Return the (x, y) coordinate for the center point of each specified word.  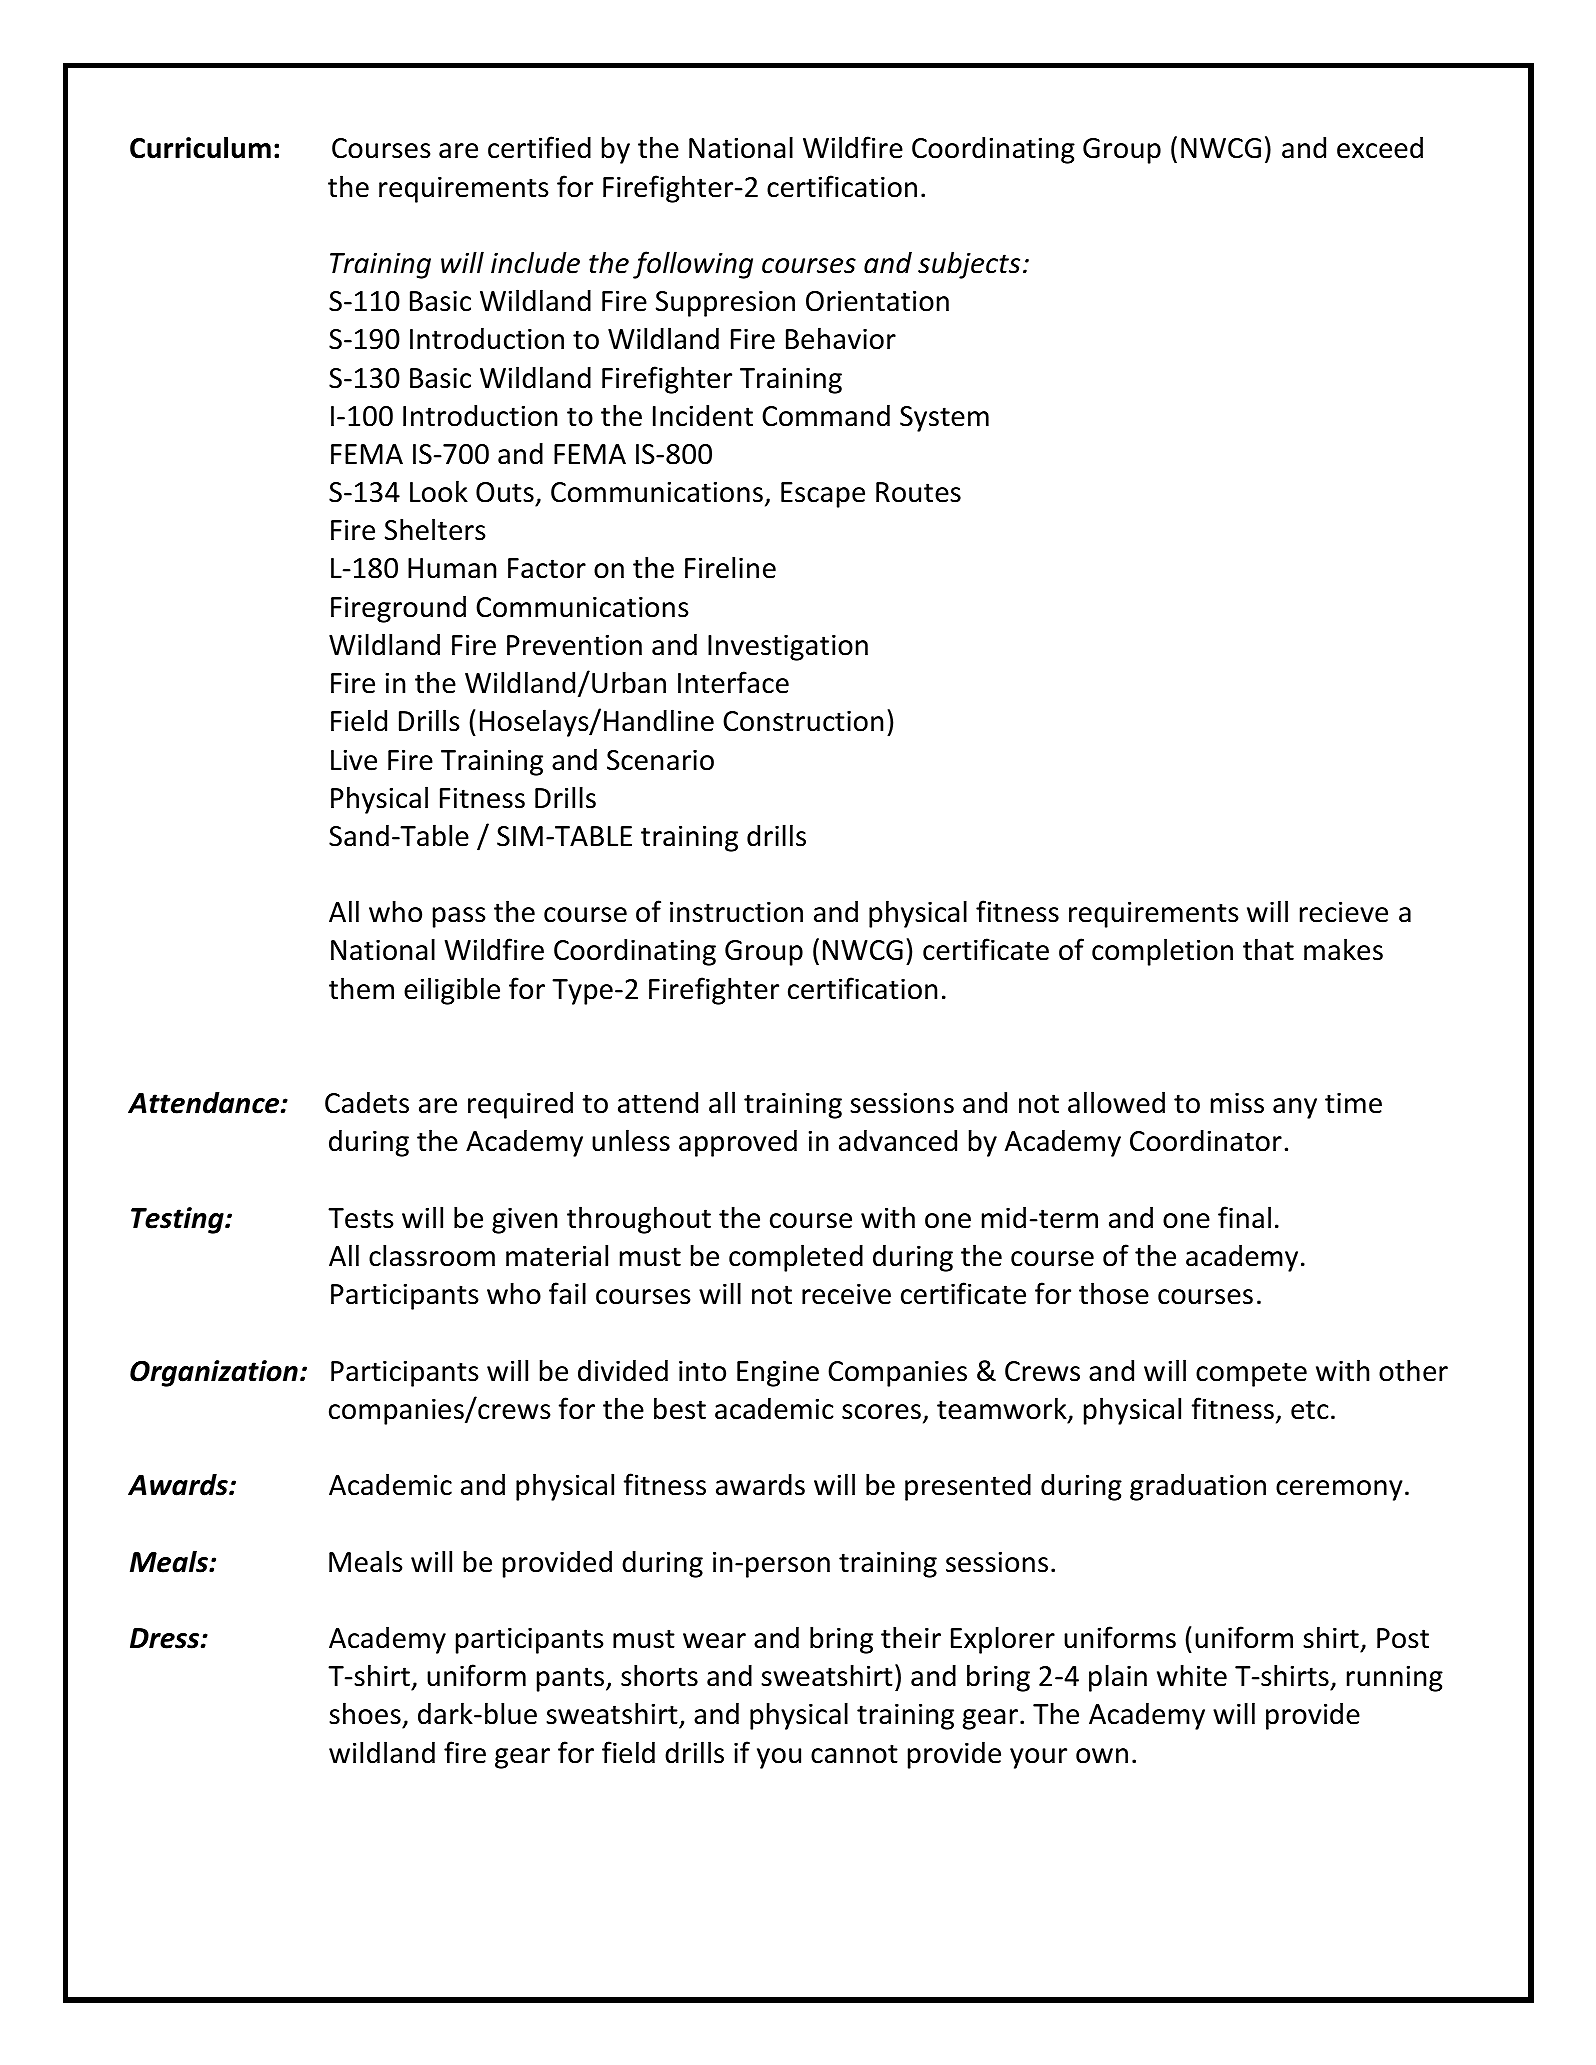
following (693, 265)
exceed (1380, 147)
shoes (366, 1715)
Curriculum (200, 147)
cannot (854, 1754)
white (1192, 1675)
